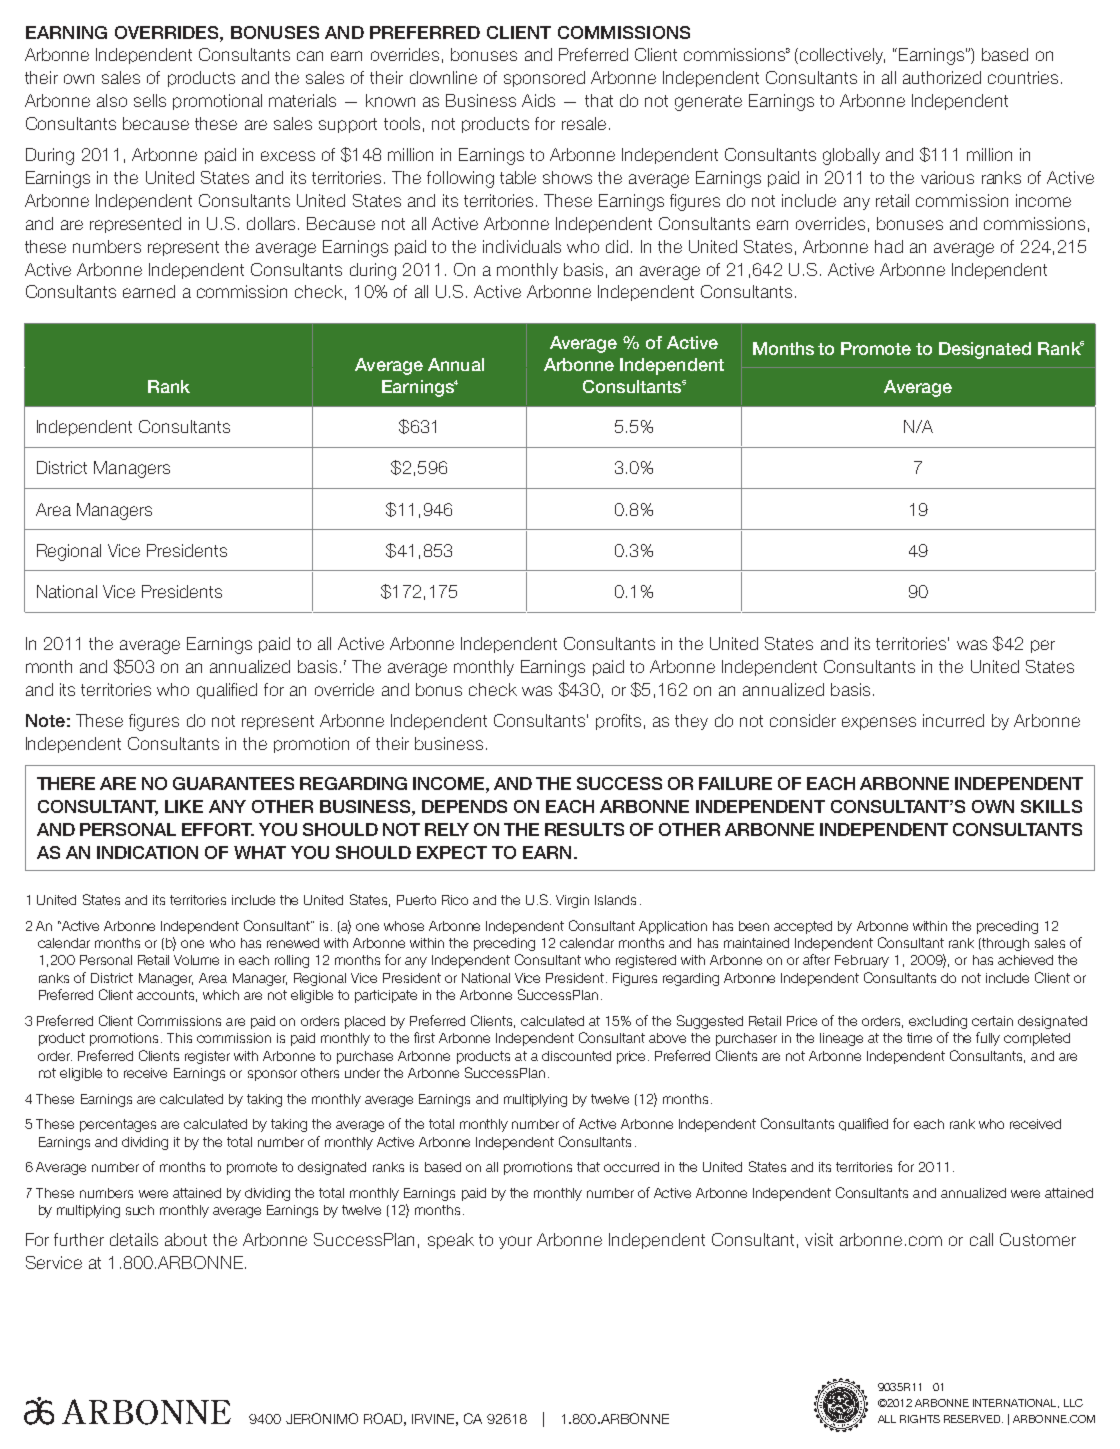 This document has width=1120, height=1449. Describe the element at coordinates (150, 100) in the document. I see `sells` at that location.
